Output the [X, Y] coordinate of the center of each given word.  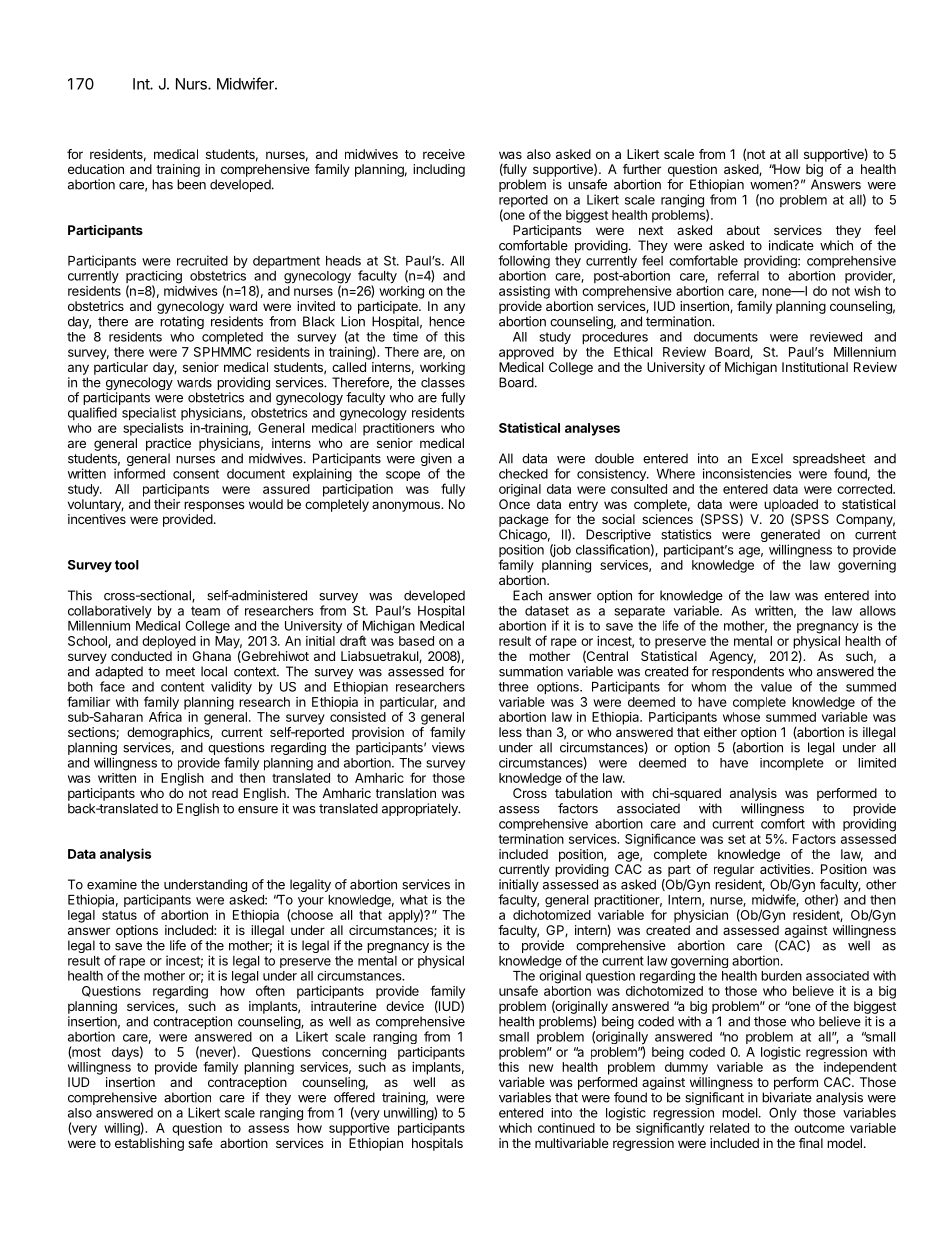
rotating [182, 322]
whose [741, 717]
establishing [149, 1144]
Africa [165, 716]
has [162, 184]
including [439, 170]
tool [127, 565]
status [119, 915]
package [524, 520]
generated [790, 537]
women [772, 185]
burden [781, 976]
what [414, 900]
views [448, 747]
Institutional [815, 367]
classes [443, 382]
